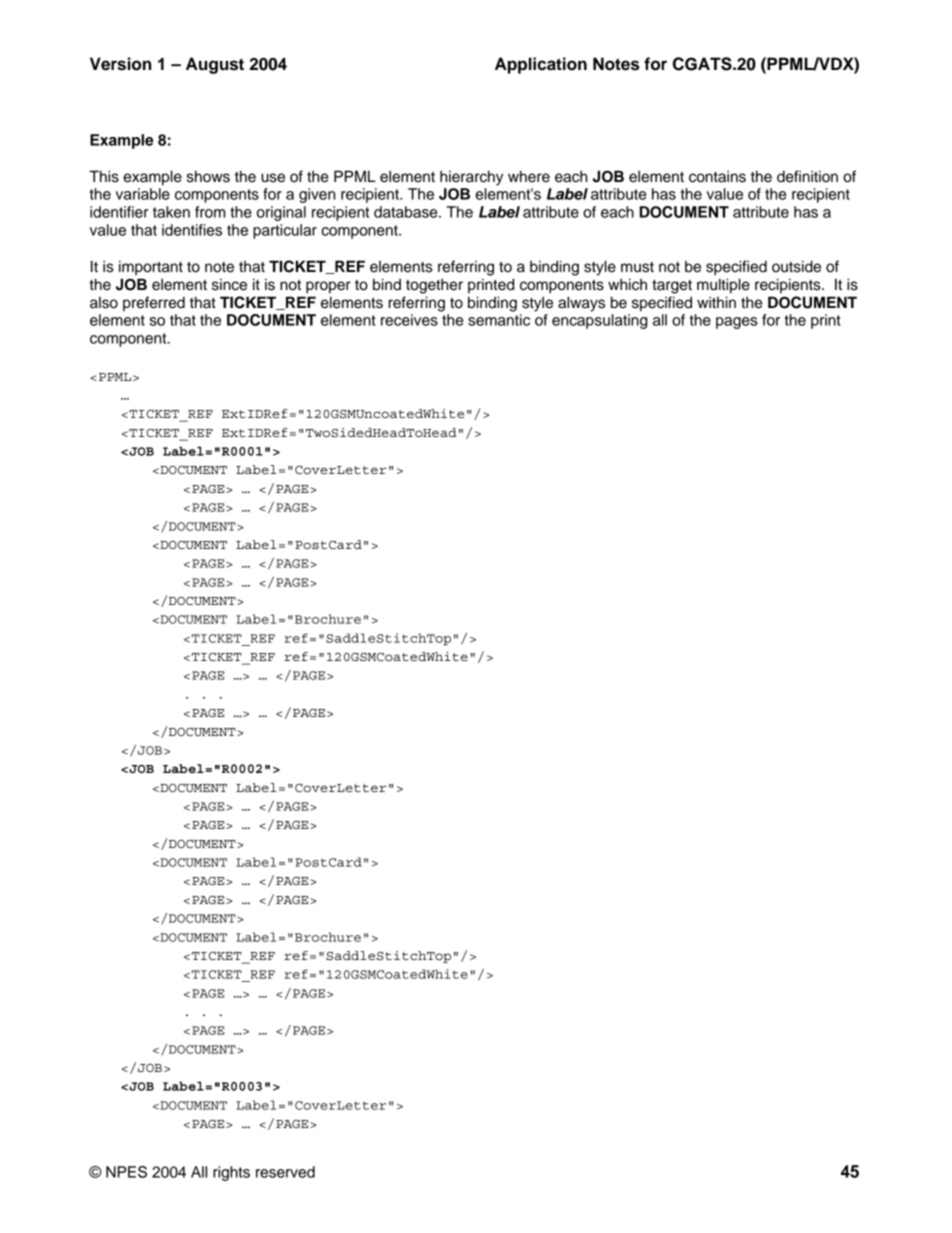  Describe the element at coordinates (717, 176) in the screenshot. I see `contains` at that location.
